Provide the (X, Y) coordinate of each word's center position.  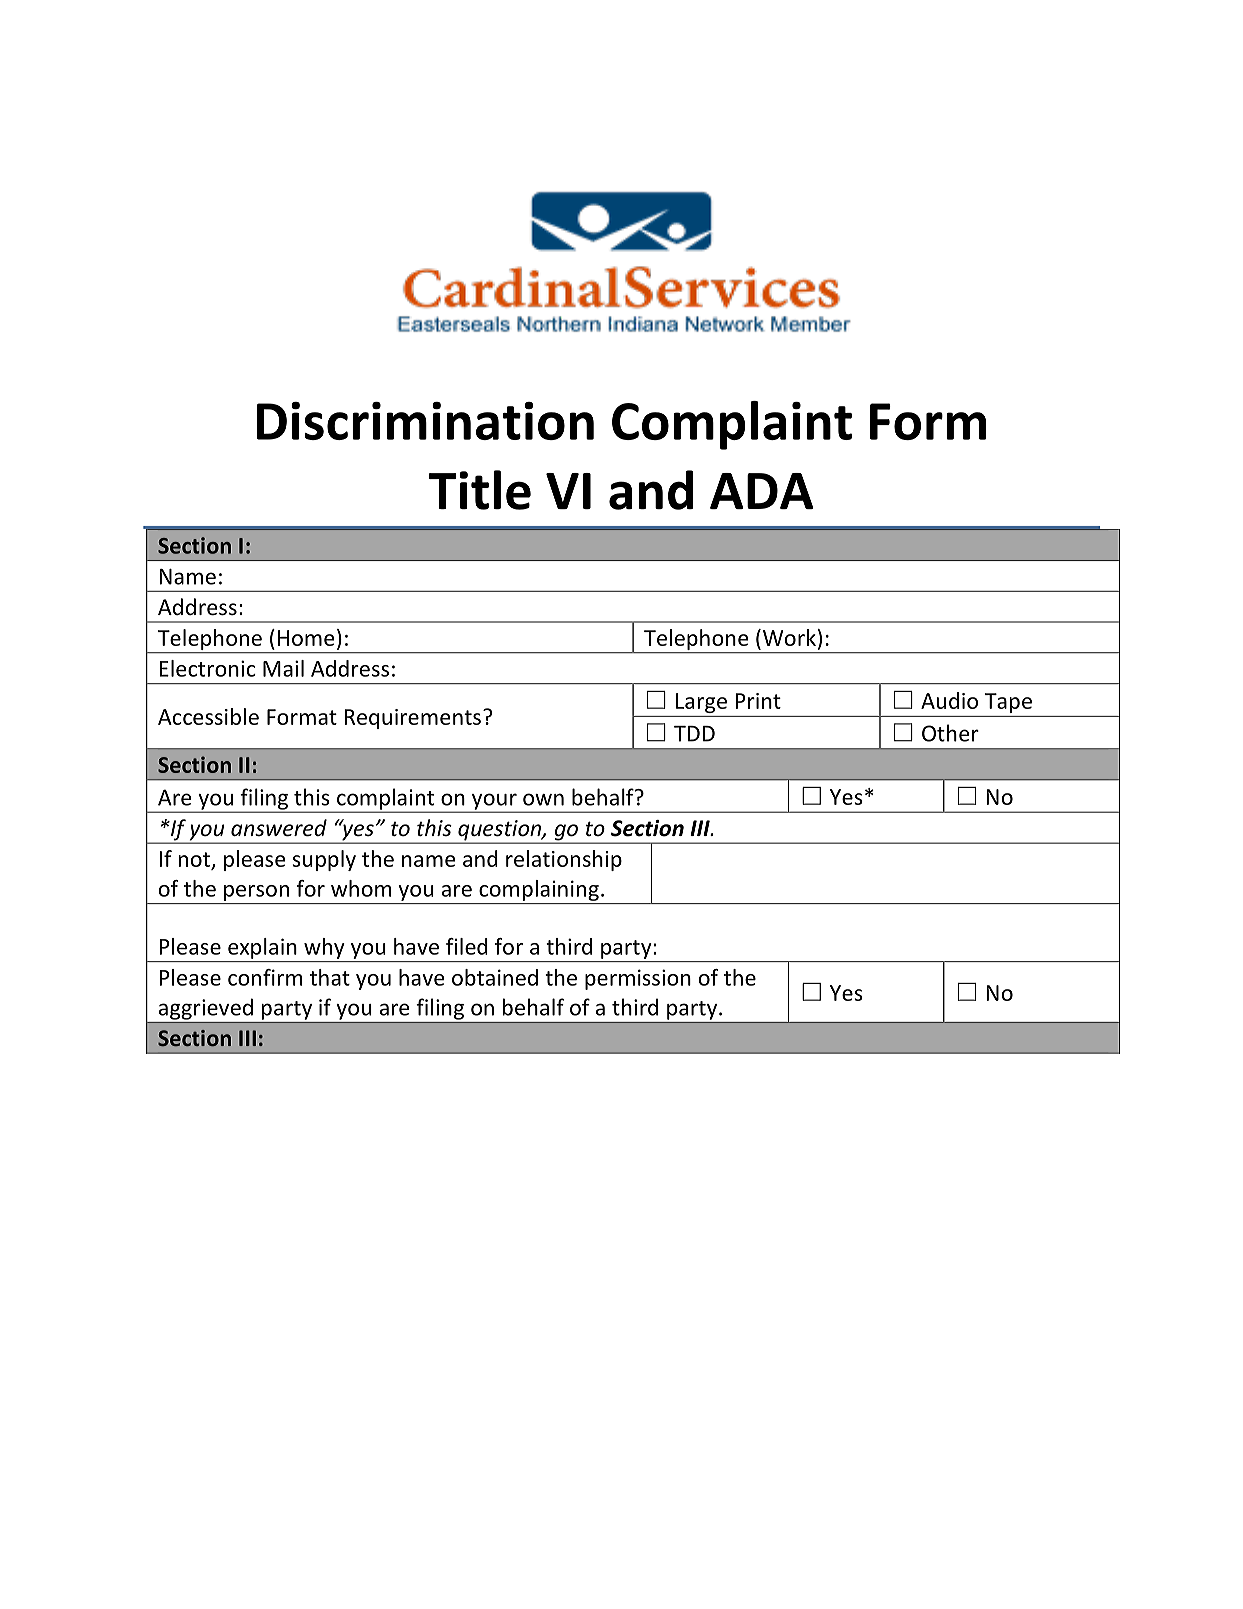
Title (480, 490)
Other (950, 733)
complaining (539, 890)
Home (306, 638)
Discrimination (425, 421)
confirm (265, 977)
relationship (564, 860)
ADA (761, 491)
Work (788, 637)
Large (701, 703)
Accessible (208, 716)
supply (324, 860)
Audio (949, 700)
